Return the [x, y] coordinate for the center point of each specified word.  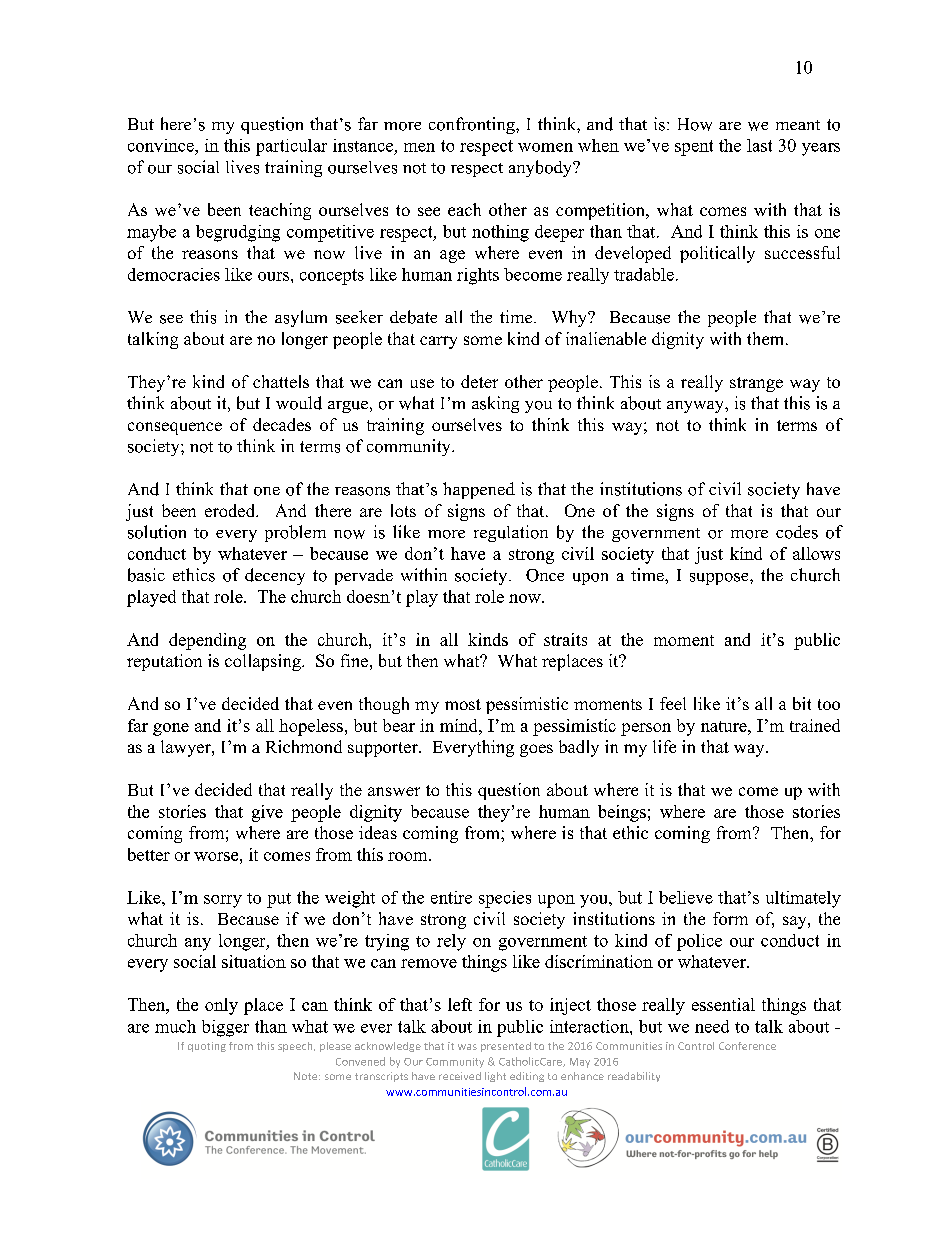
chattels [281, 381]
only [221, 1006]
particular [291, 147]
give [267, 813]
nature [725, 726]
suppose [720, 579]
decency [275, 576]
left [460, 1004]
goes [536, 750]
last [759, 145]
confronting [473, 125]
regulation [511, 533]
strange [756, 384]
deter [479, 381]
